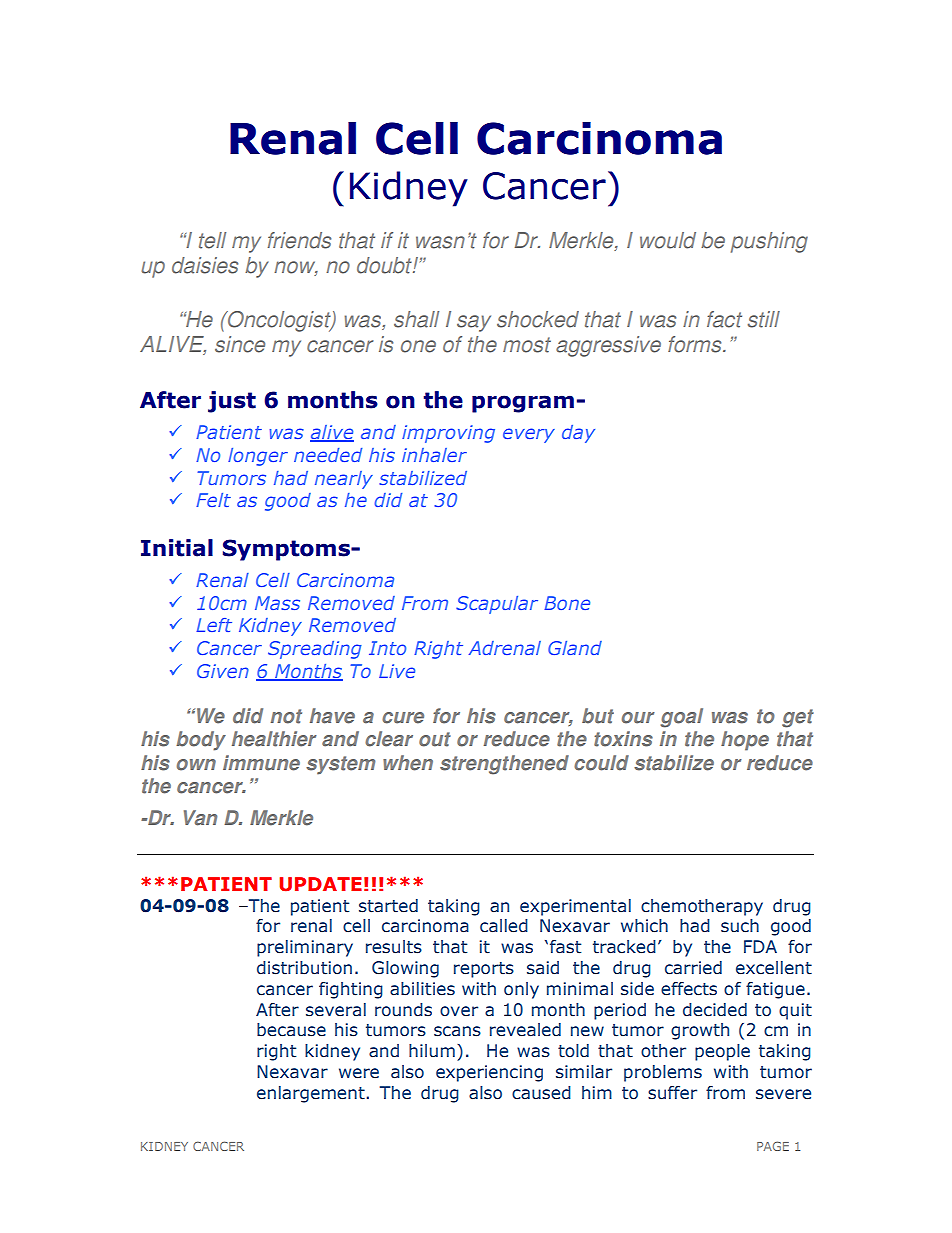 This screenshot has height=1233, width=952. Describe the element at coordinates (504, 765) in the screenshot. I see `strengthened` at that location.
